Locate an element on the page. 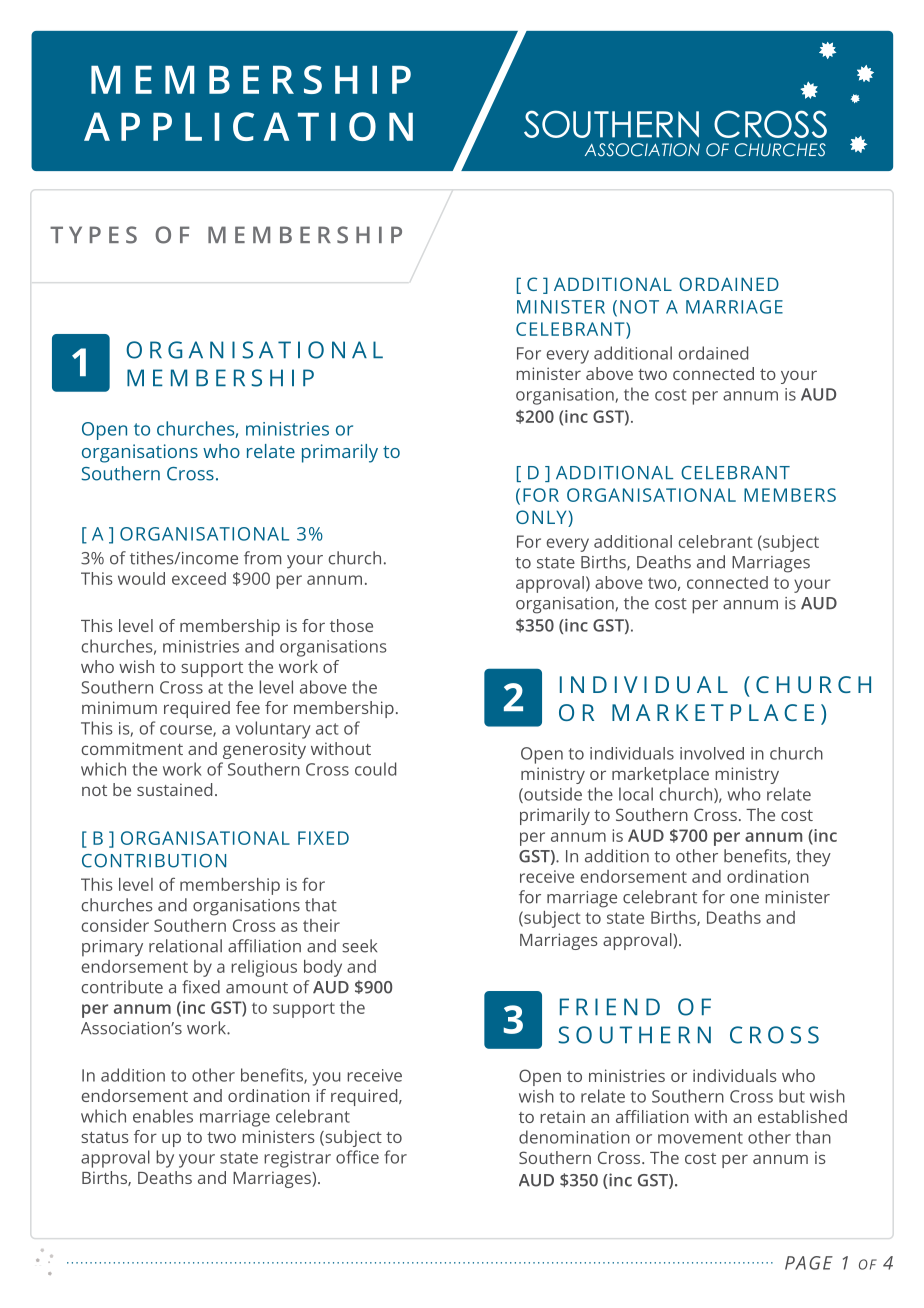  APPLICATION is located at coordinates (248, 126).
